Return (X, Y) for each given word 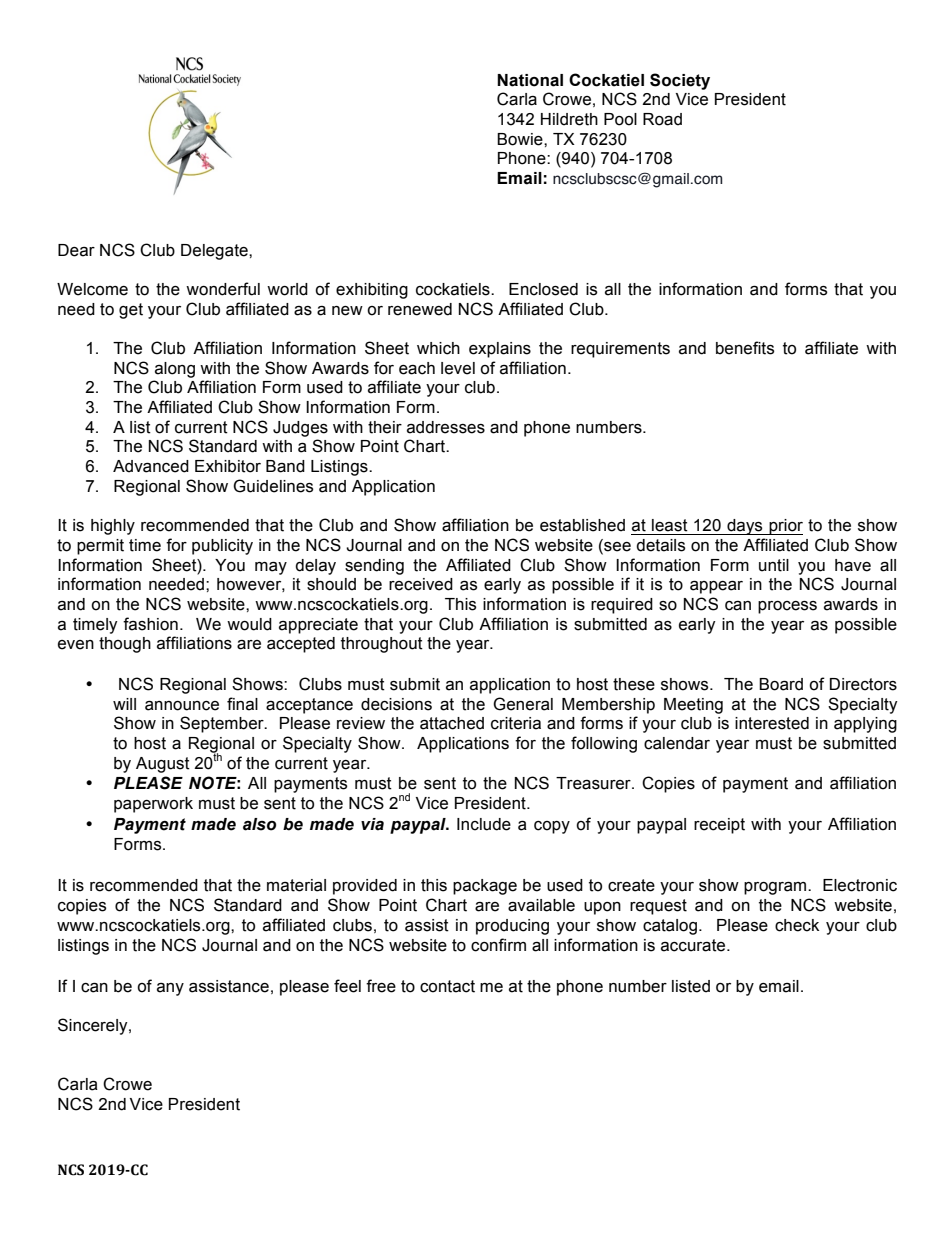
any (170, 989)
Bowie (521, 139)
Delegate (215, 252)
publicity (222, 547)
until (774, 565)
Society (680, 81)
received (421, 584)
